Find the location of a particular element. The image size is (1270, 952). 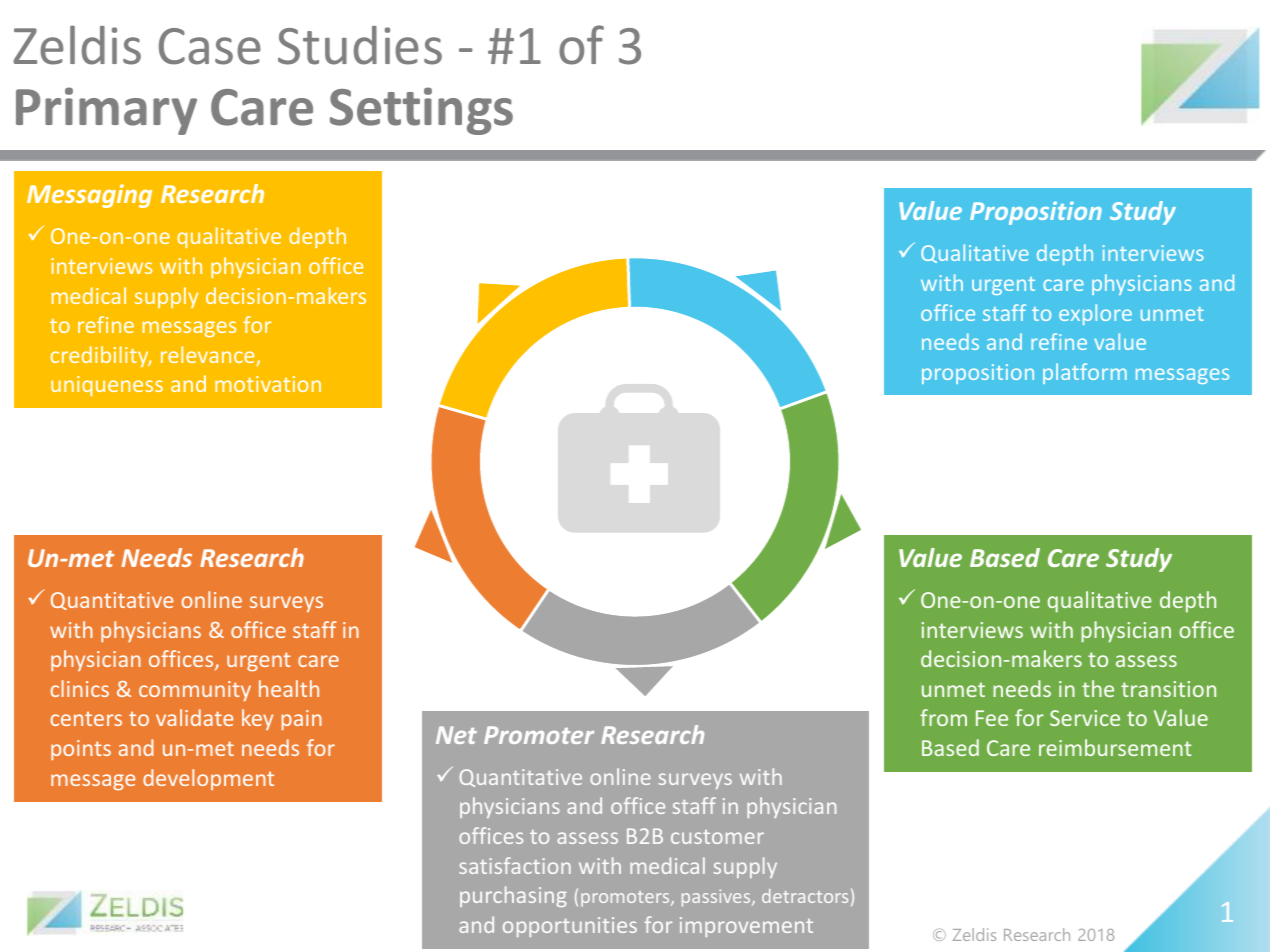

platform is located at coordinates (1085, 373).
